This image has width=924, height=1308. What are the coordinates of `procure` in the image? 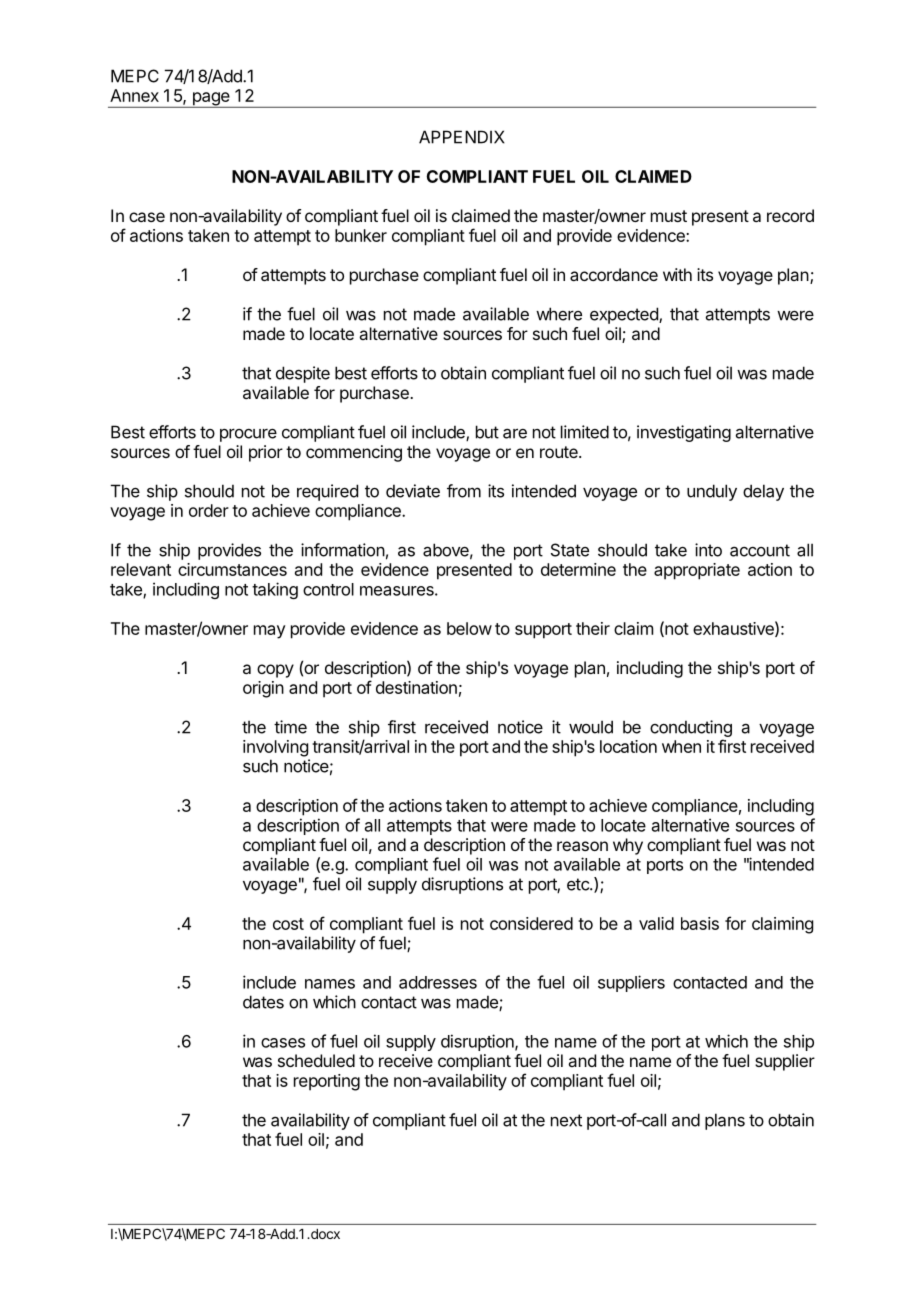 It's located at (248, 435).
